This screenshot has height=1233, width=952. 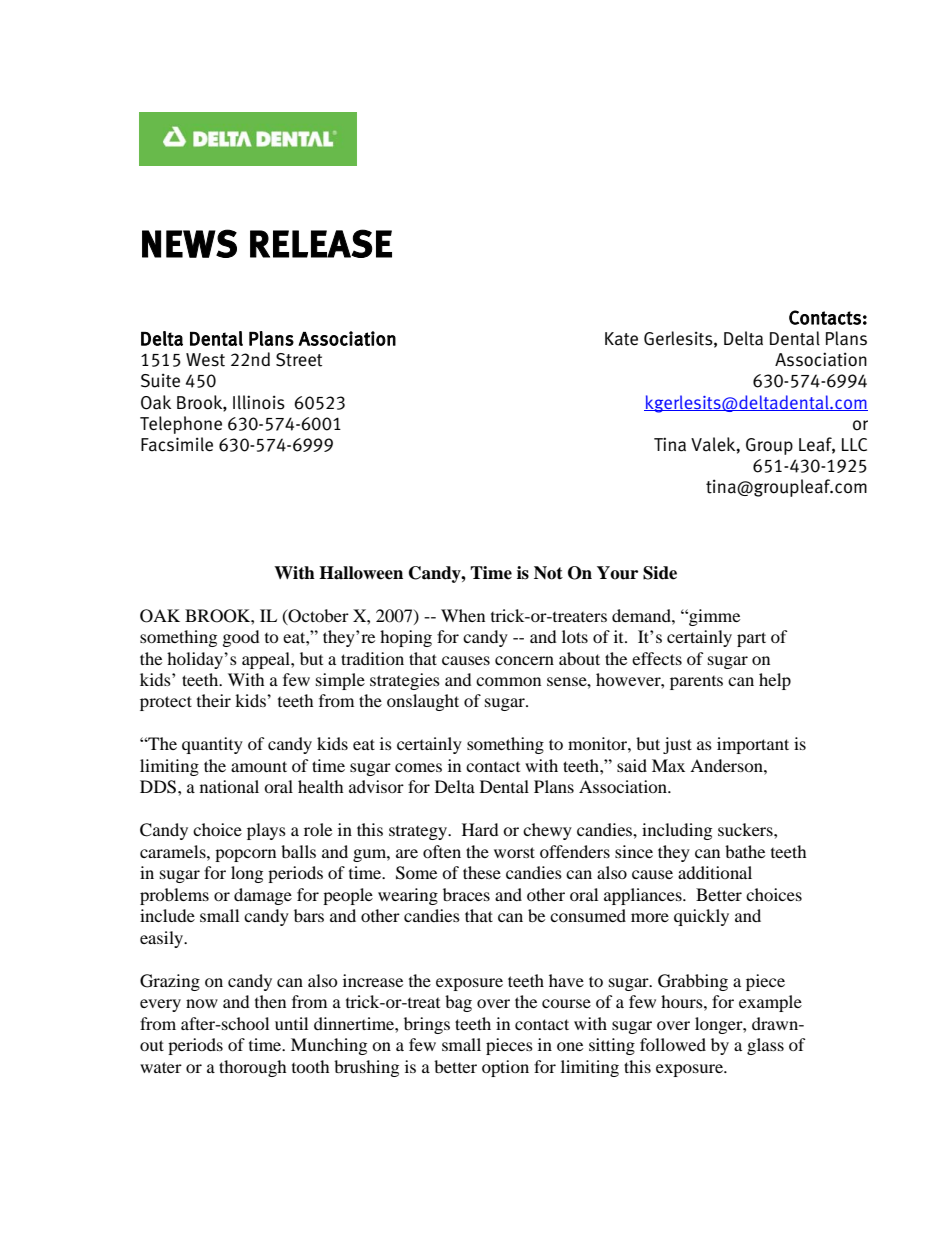 What do you see at coordinates (253, 1068) in the screenshot?
I see `thorough` at bounding box center [253, 1068].
